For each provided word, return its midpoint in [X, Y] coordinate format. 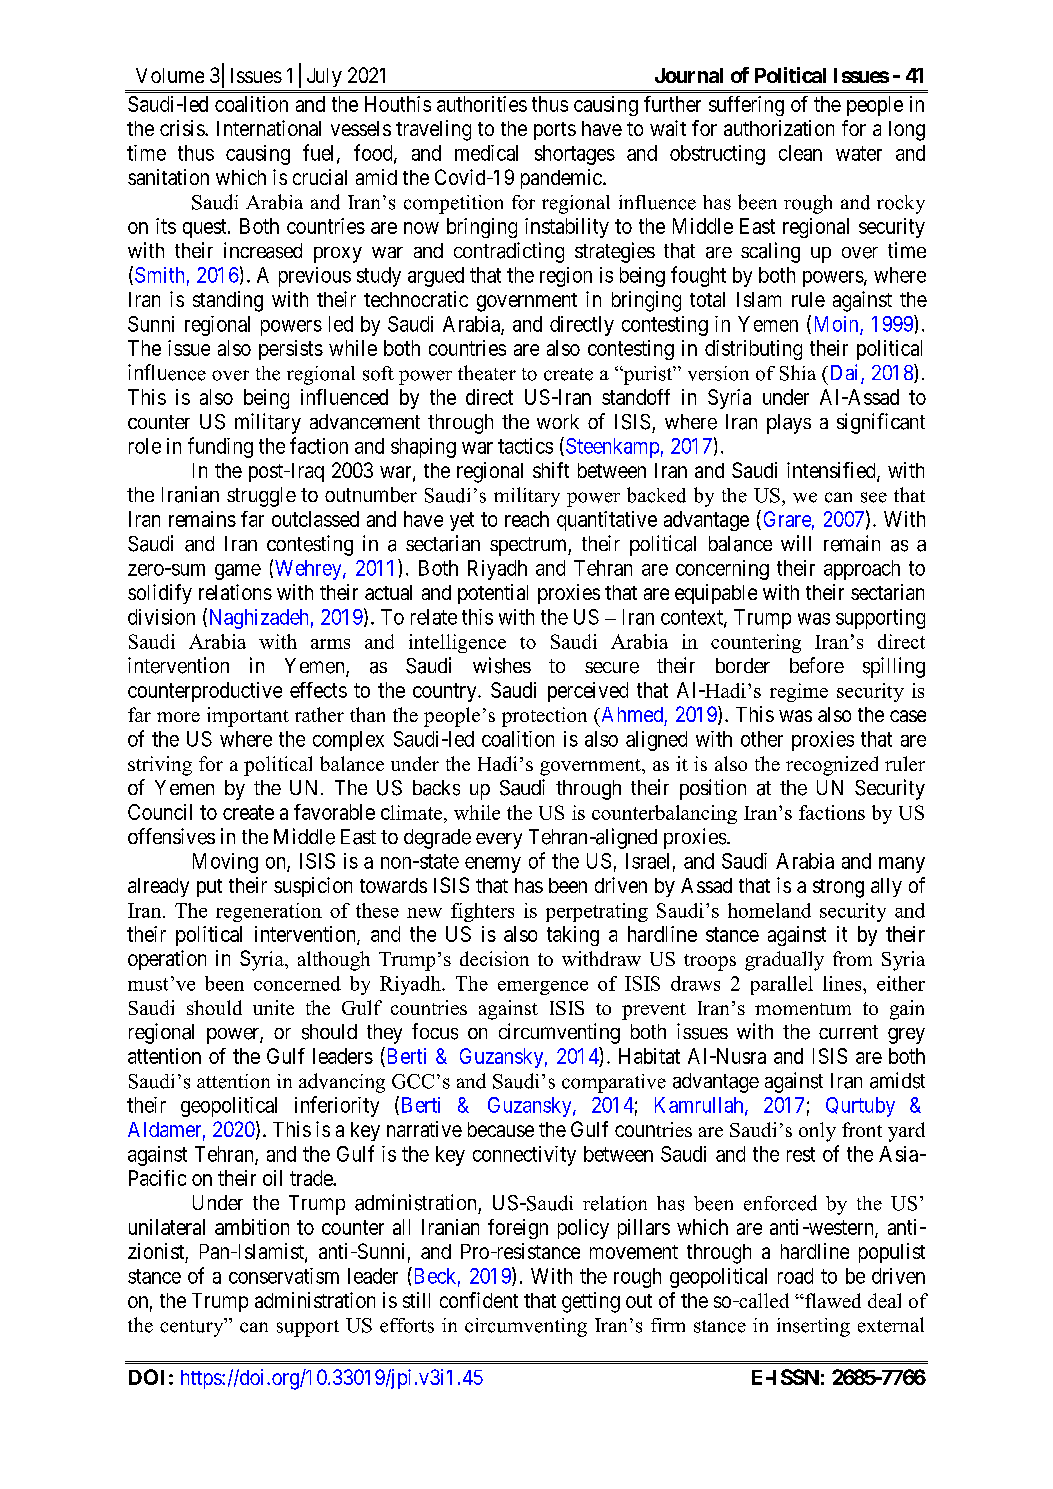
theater [487, 373]
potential [493, 594]
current [848, 1032]
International [269, 128]
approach [862, 570]
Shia [798, 373]
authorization [779, 128]
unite [273, 1007]
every [499, 841]
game [238, 572]
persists [291, 350]
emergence [543, 988]
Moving [225, 863]
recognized [832, 766]
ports [555, 131]
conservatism [284, 1276]
